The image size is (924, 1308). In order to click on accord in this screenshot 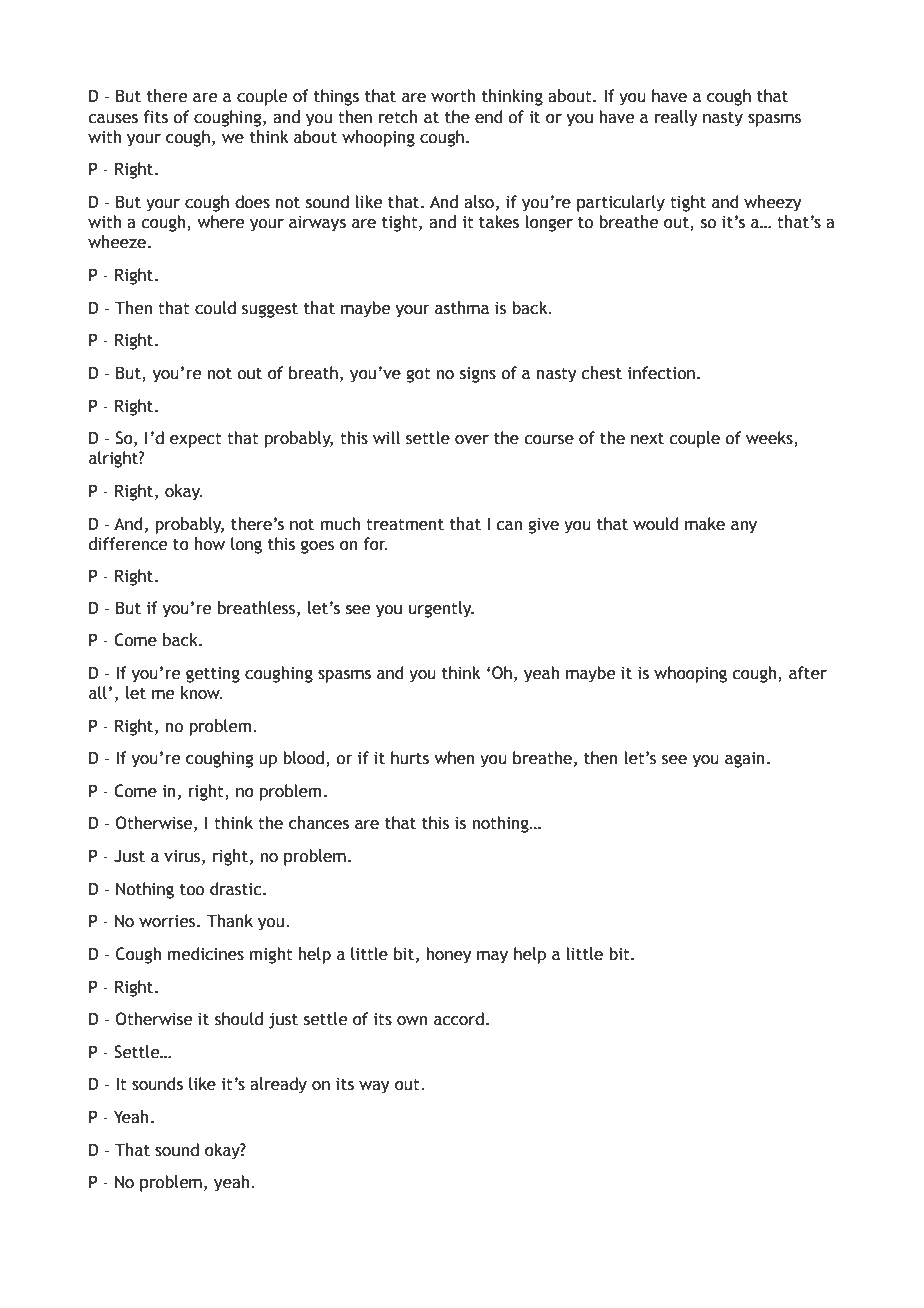, I will do `click(459, 1019)`.
